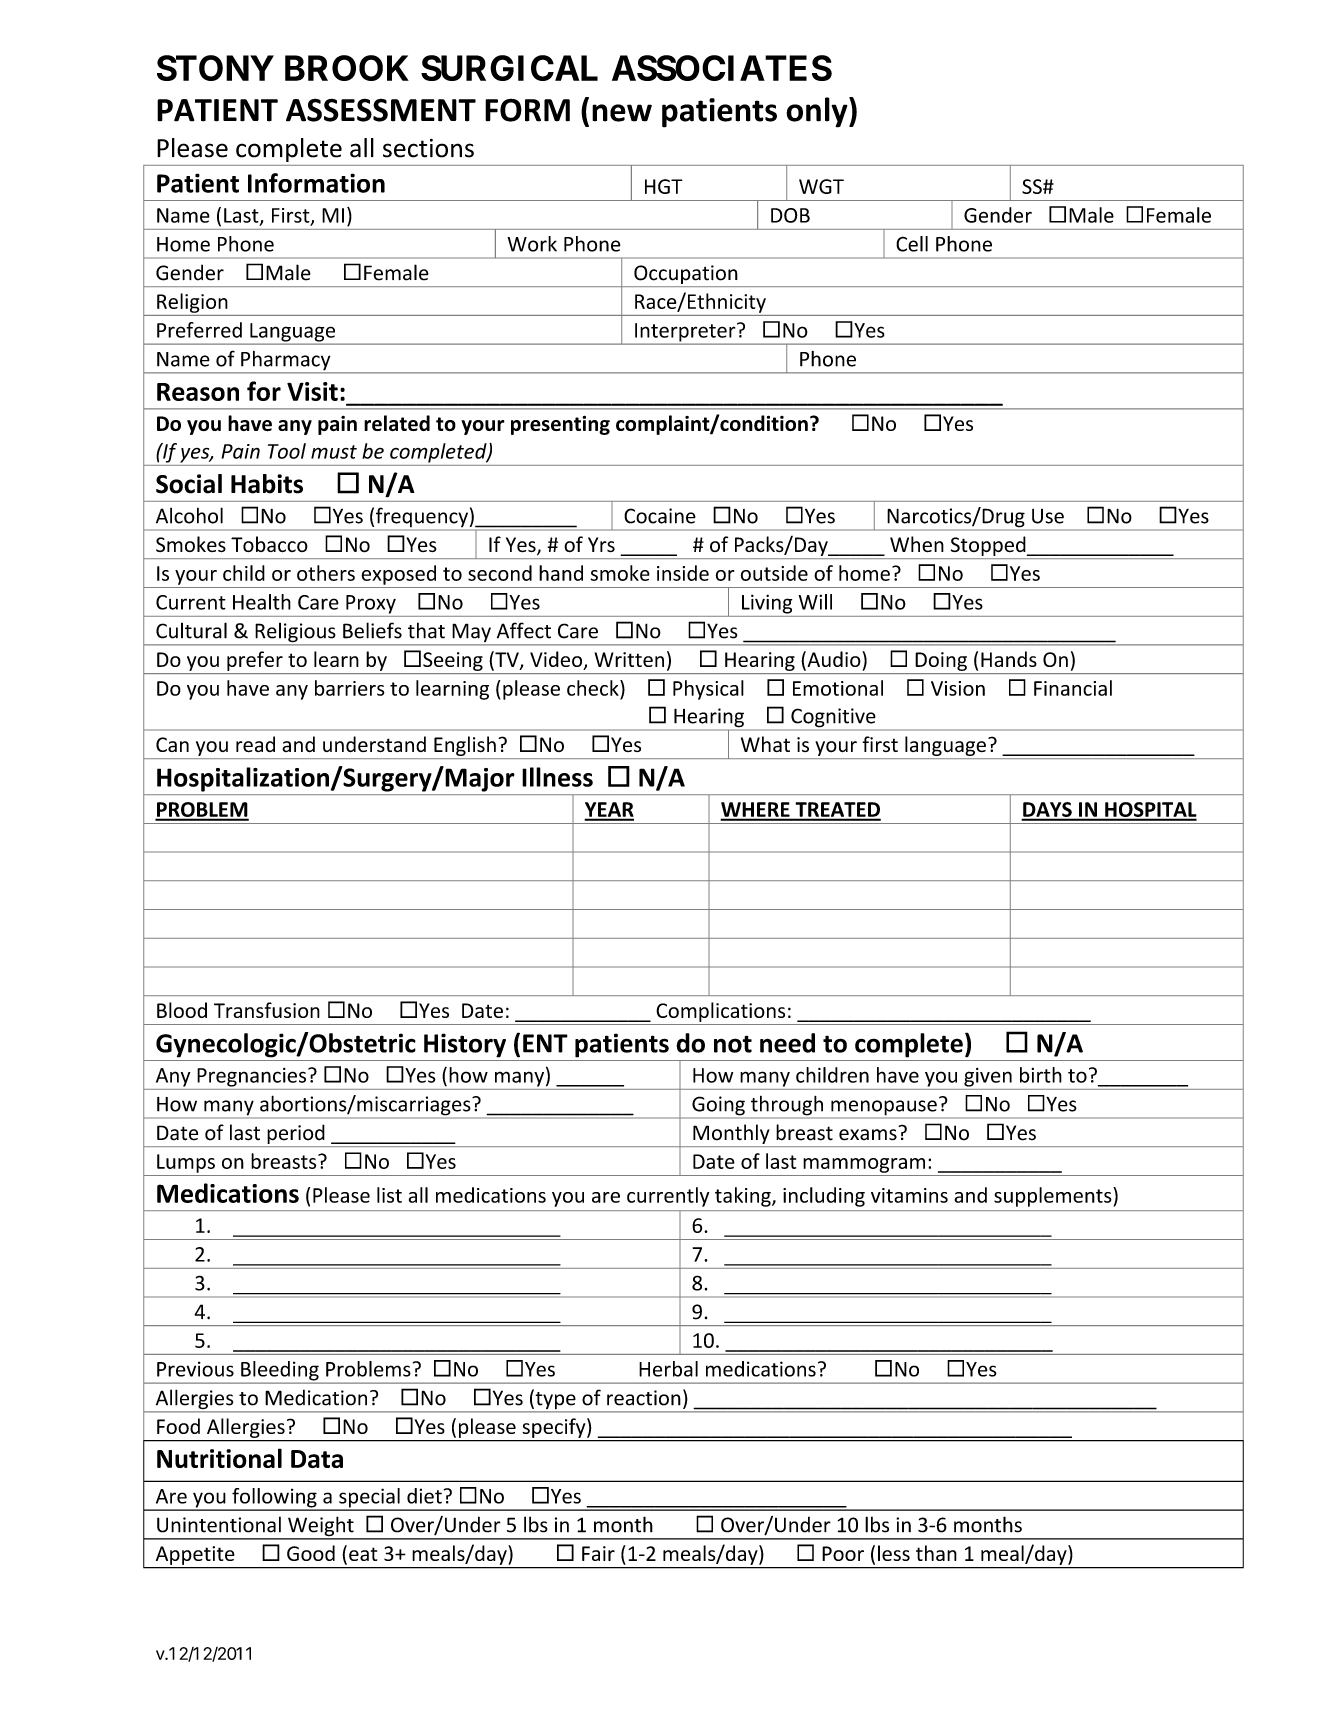 The width and height of the page is (1321, 1709). I want to click on new, so click(622, 113).
